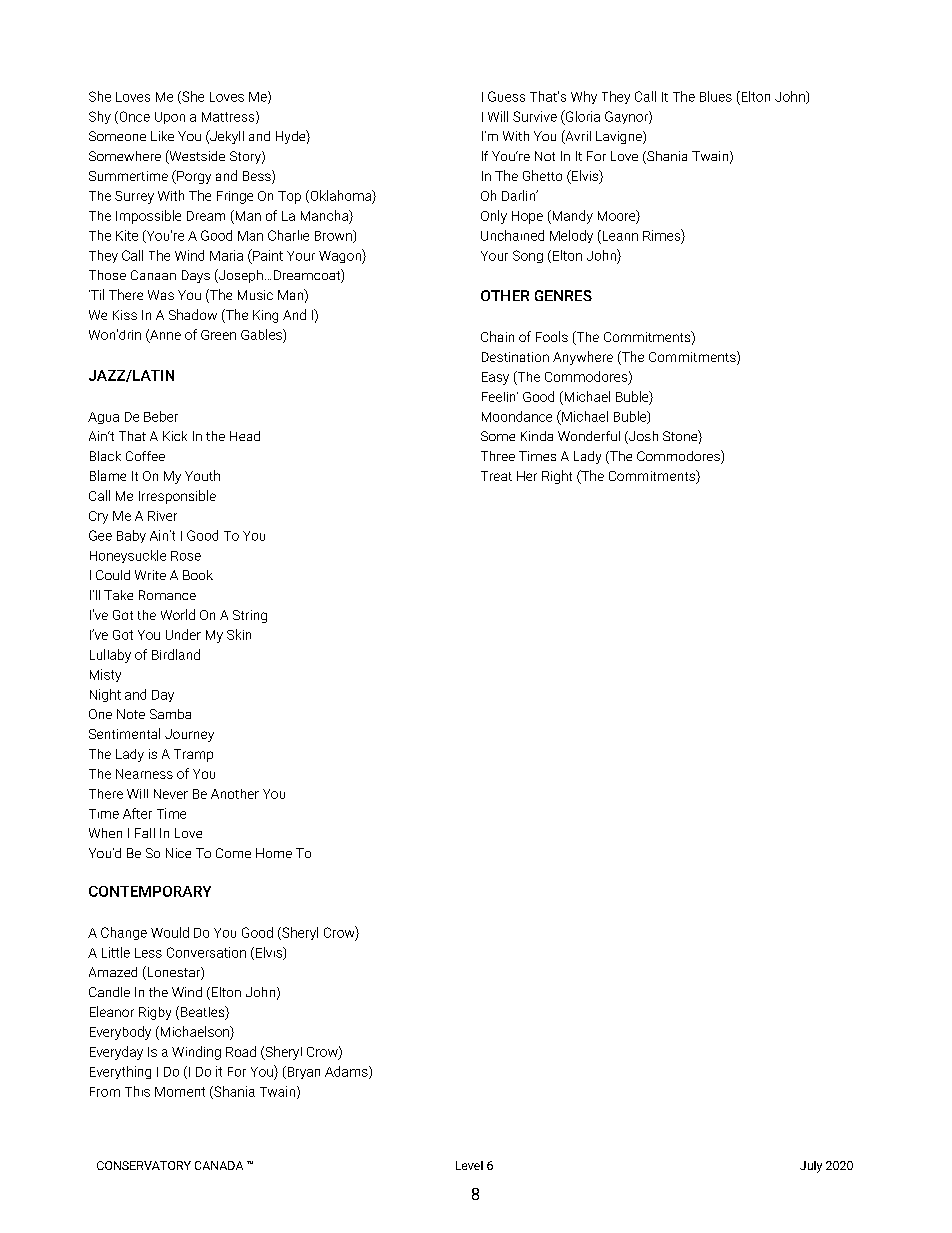 The width and height of the screenshot is (952, 1233). I want to click on Level, so click(469, 1165).
